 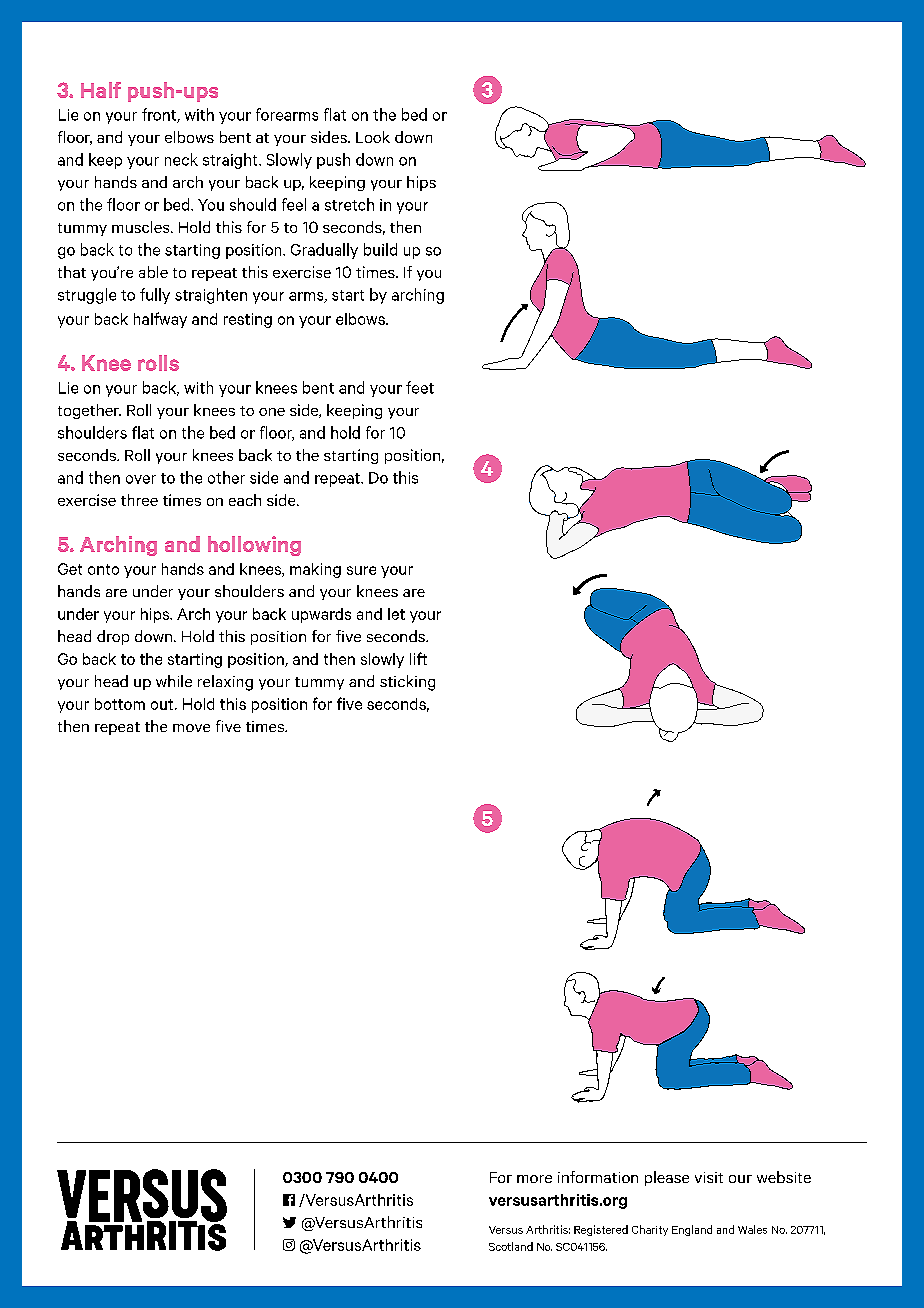 What do you see at coordinates (361, 570) in the image?
I see `sure` at bounding box center [361, 570].
